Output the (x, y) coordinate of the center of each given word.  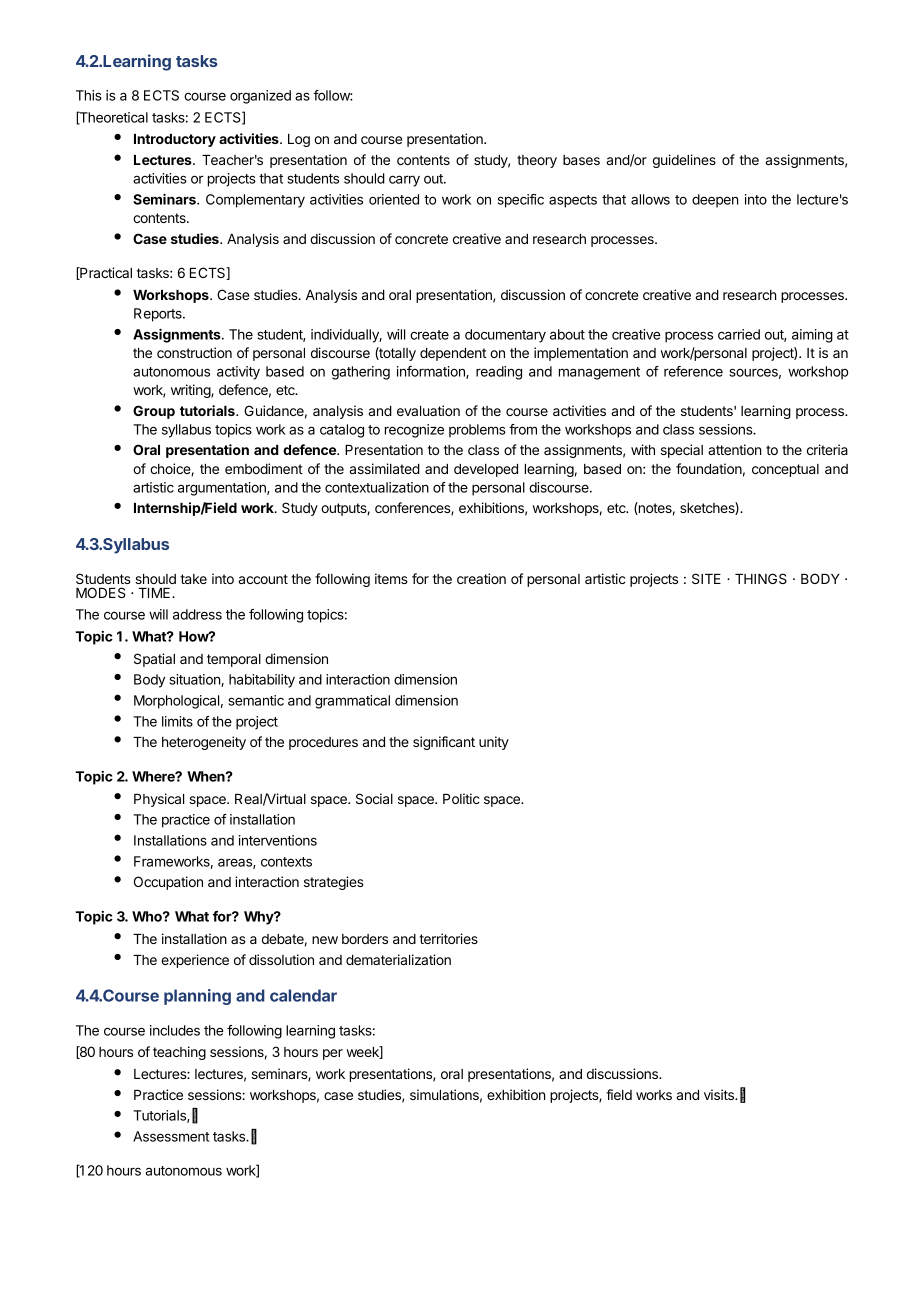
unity (494, 743)
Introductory (175, 140)
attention (734, 449)
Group (154, 412)
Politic (461, 798)
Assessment (171, 1136)
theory (537, 161)
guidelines (684, 161)
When (207, 776)
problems (477, 431)
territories (448, 938)
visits (720, 1094)
